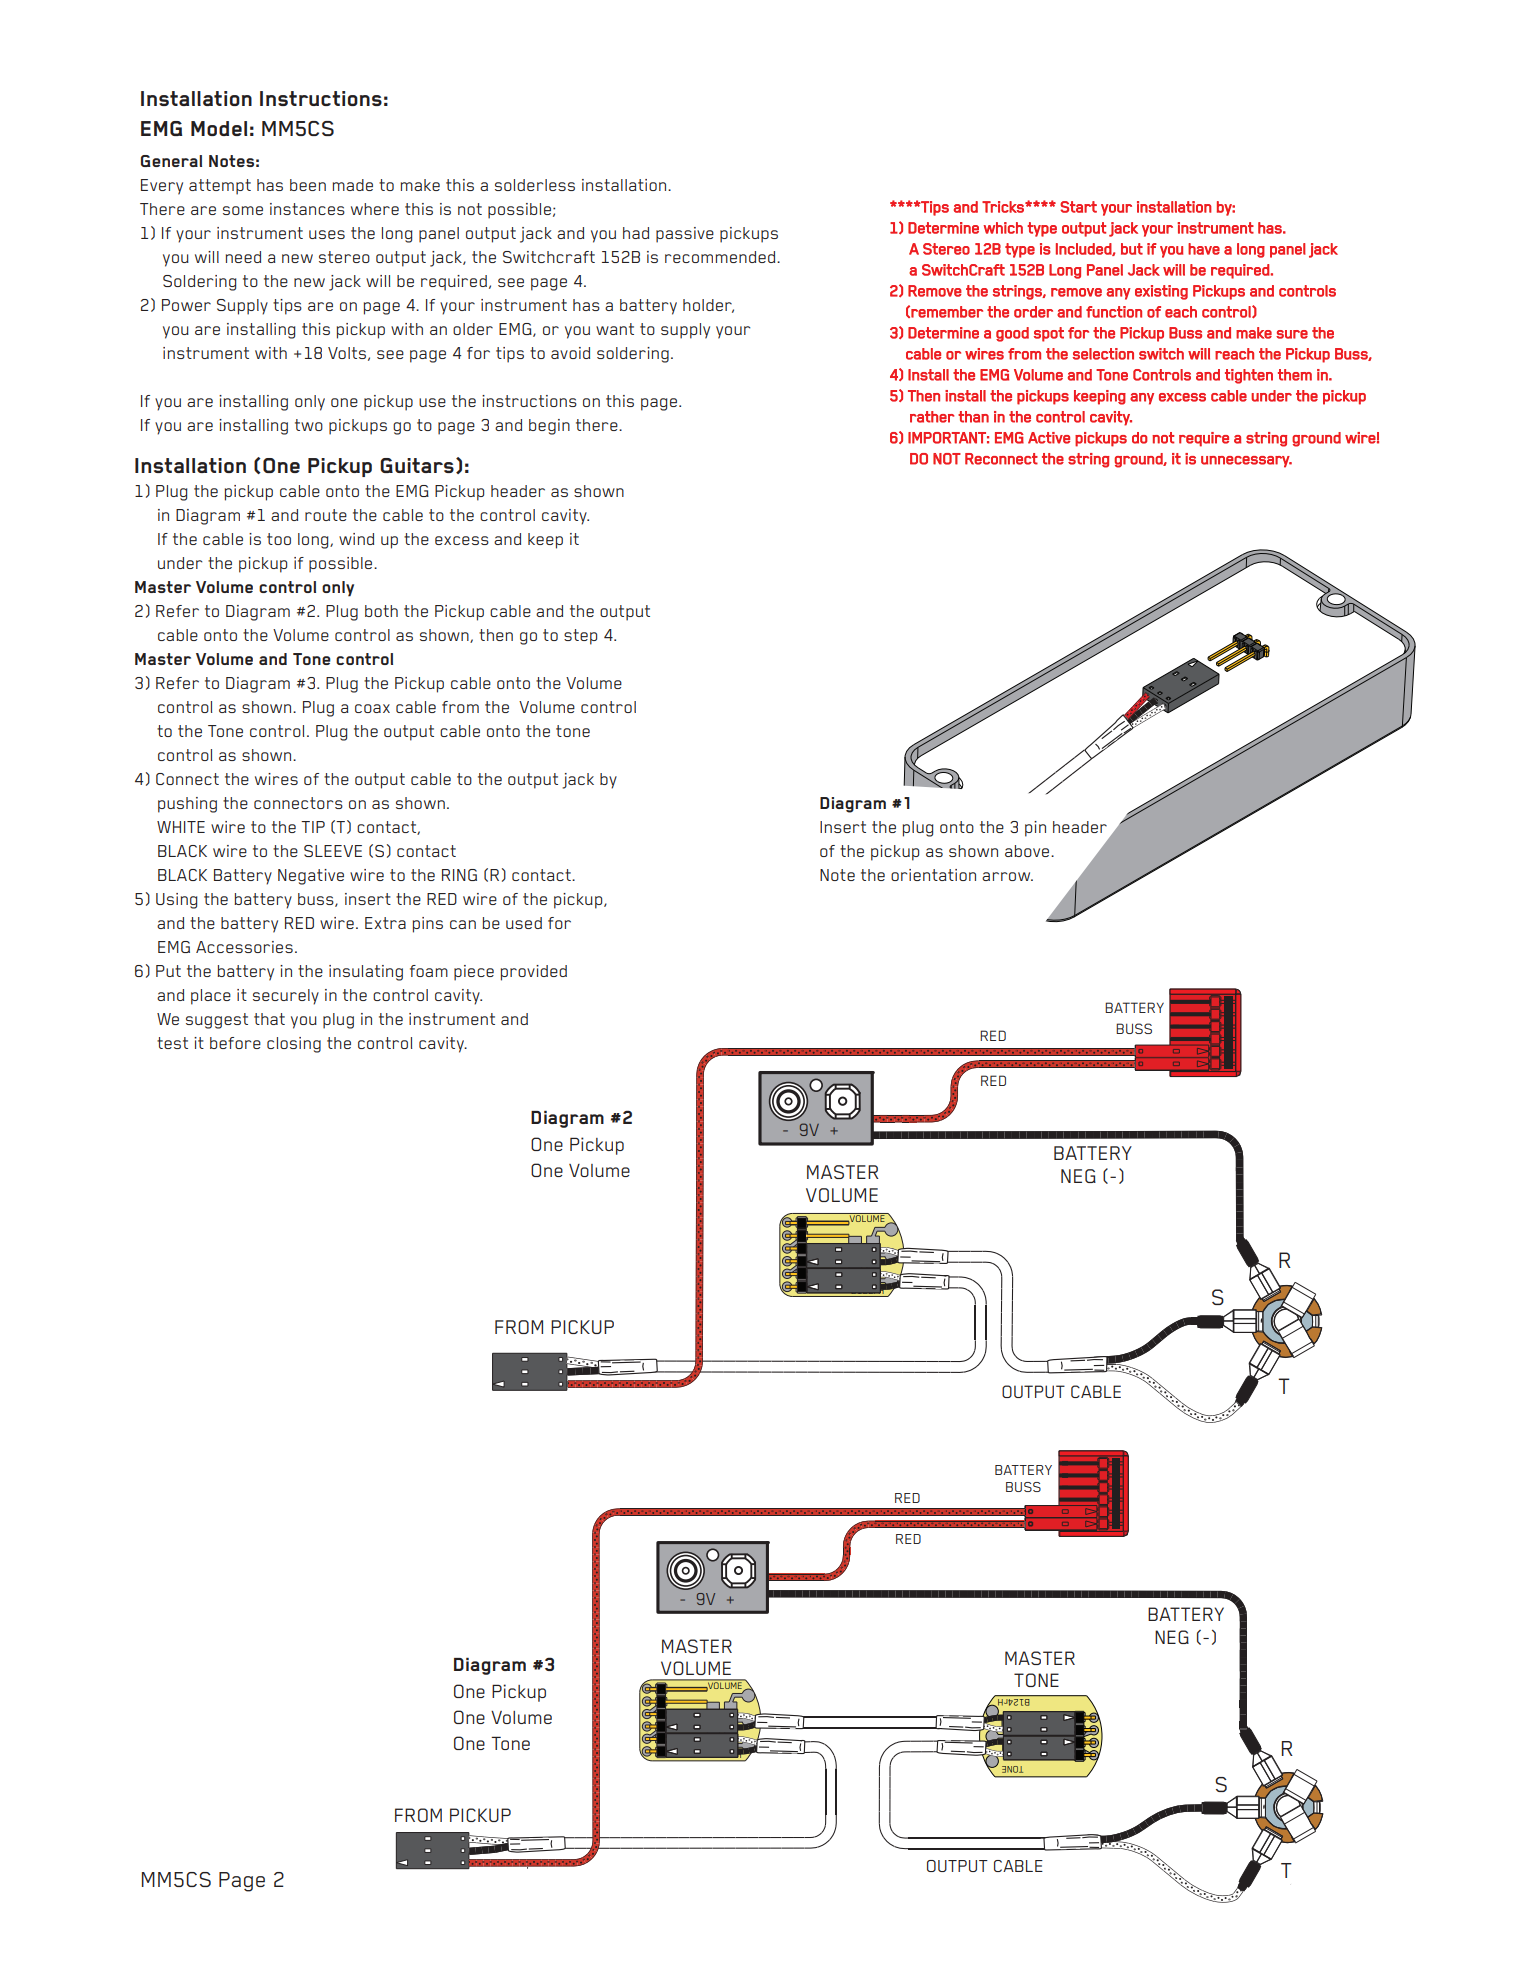 Image resolution: width=1529 pixels, height=1978 pixels. Describe the element at coordinates (269, 1019) in the page. I see `that` at that location.
